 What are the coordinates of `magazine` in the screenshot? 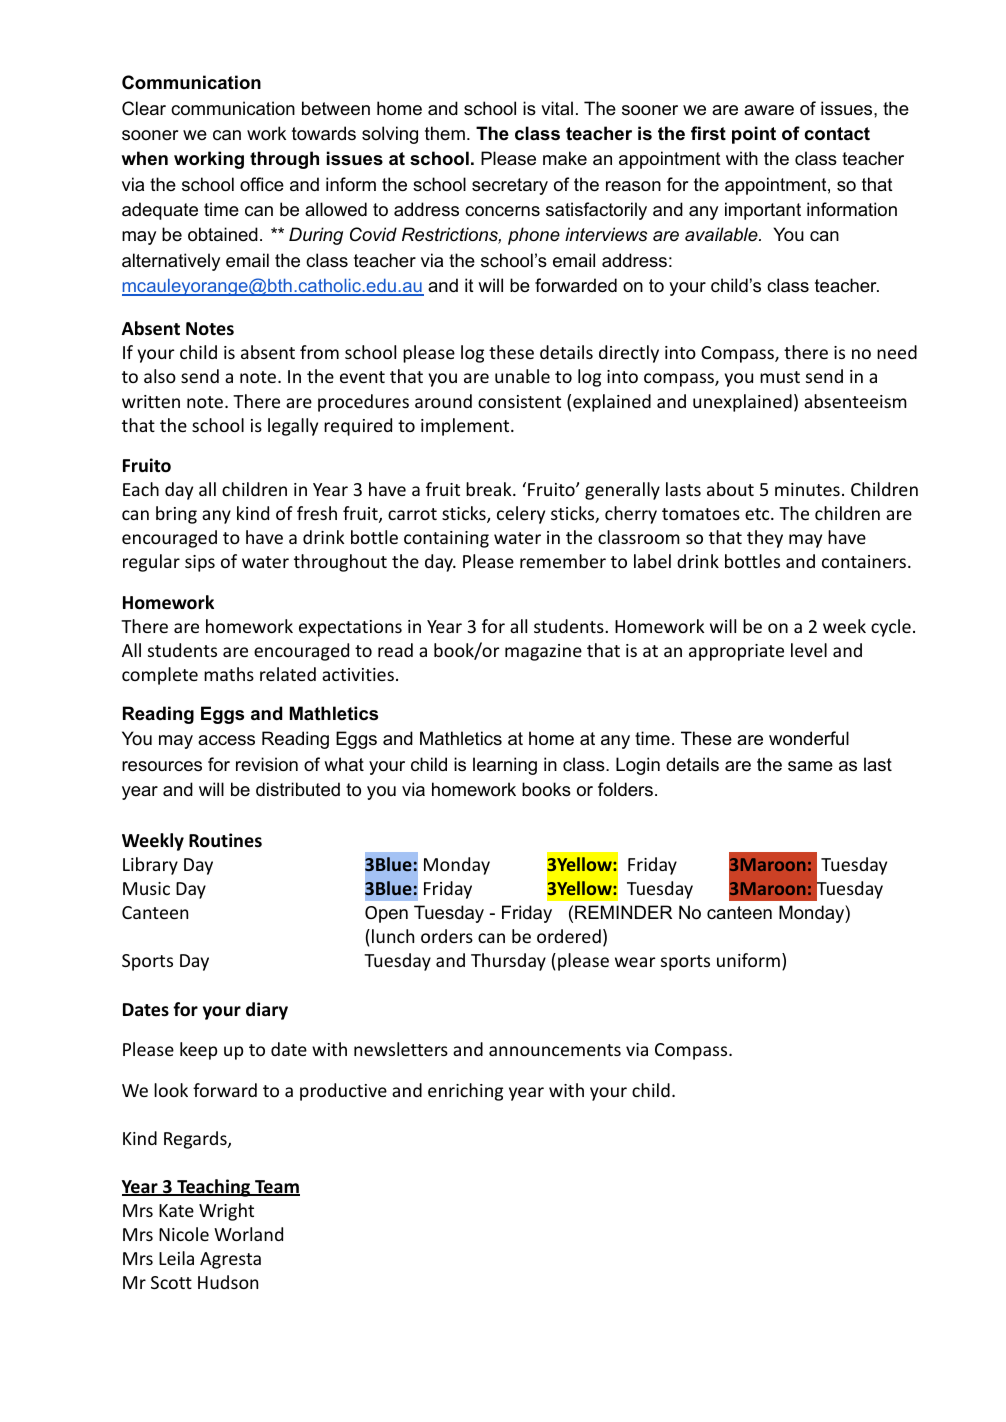 It's located at (543, 652).
